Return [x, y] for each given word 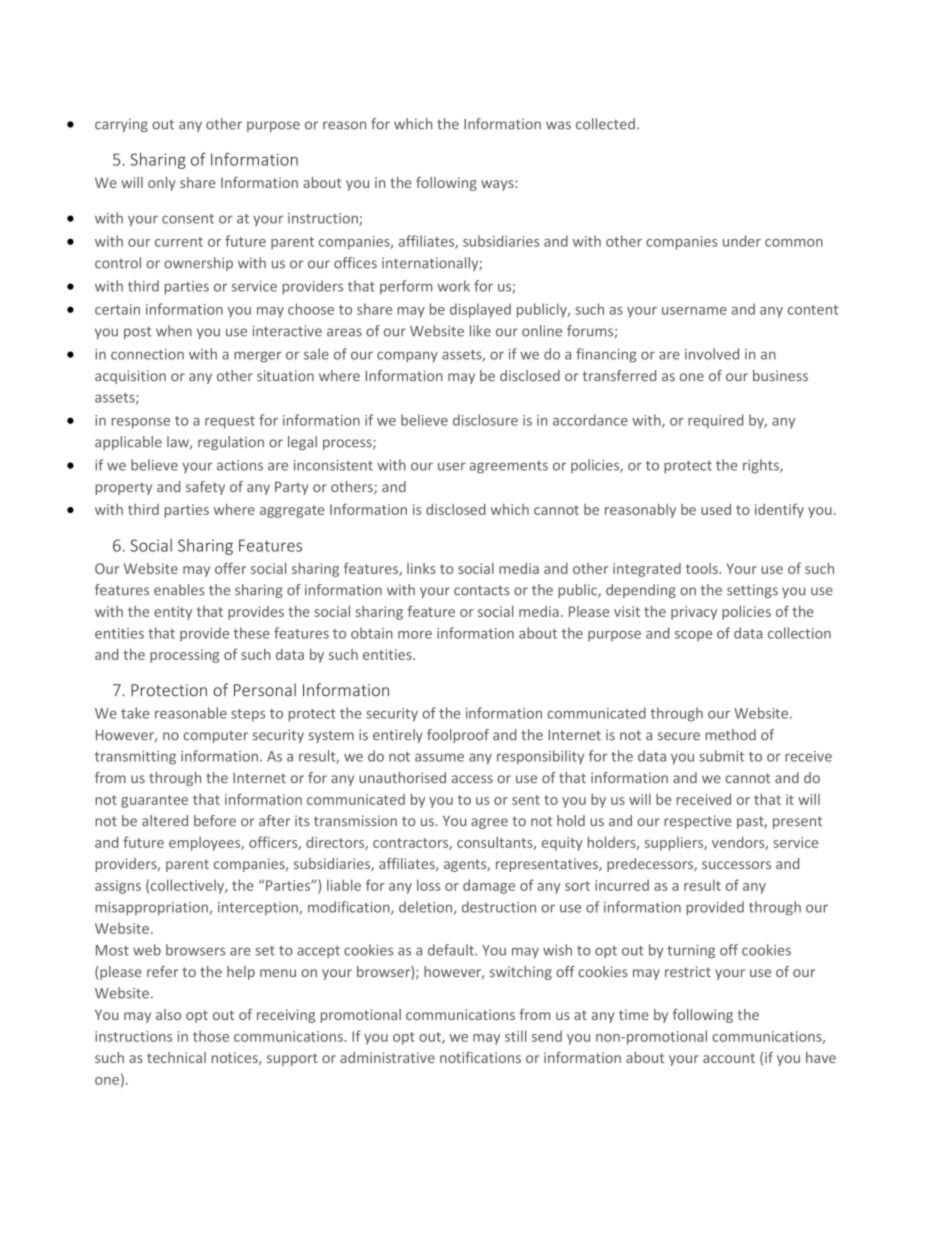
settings [752, 591]
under [742, 241]
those [211, 1036]
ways [498, 185]
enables [179, 590]
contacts [482, 590]
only [162, 184]
